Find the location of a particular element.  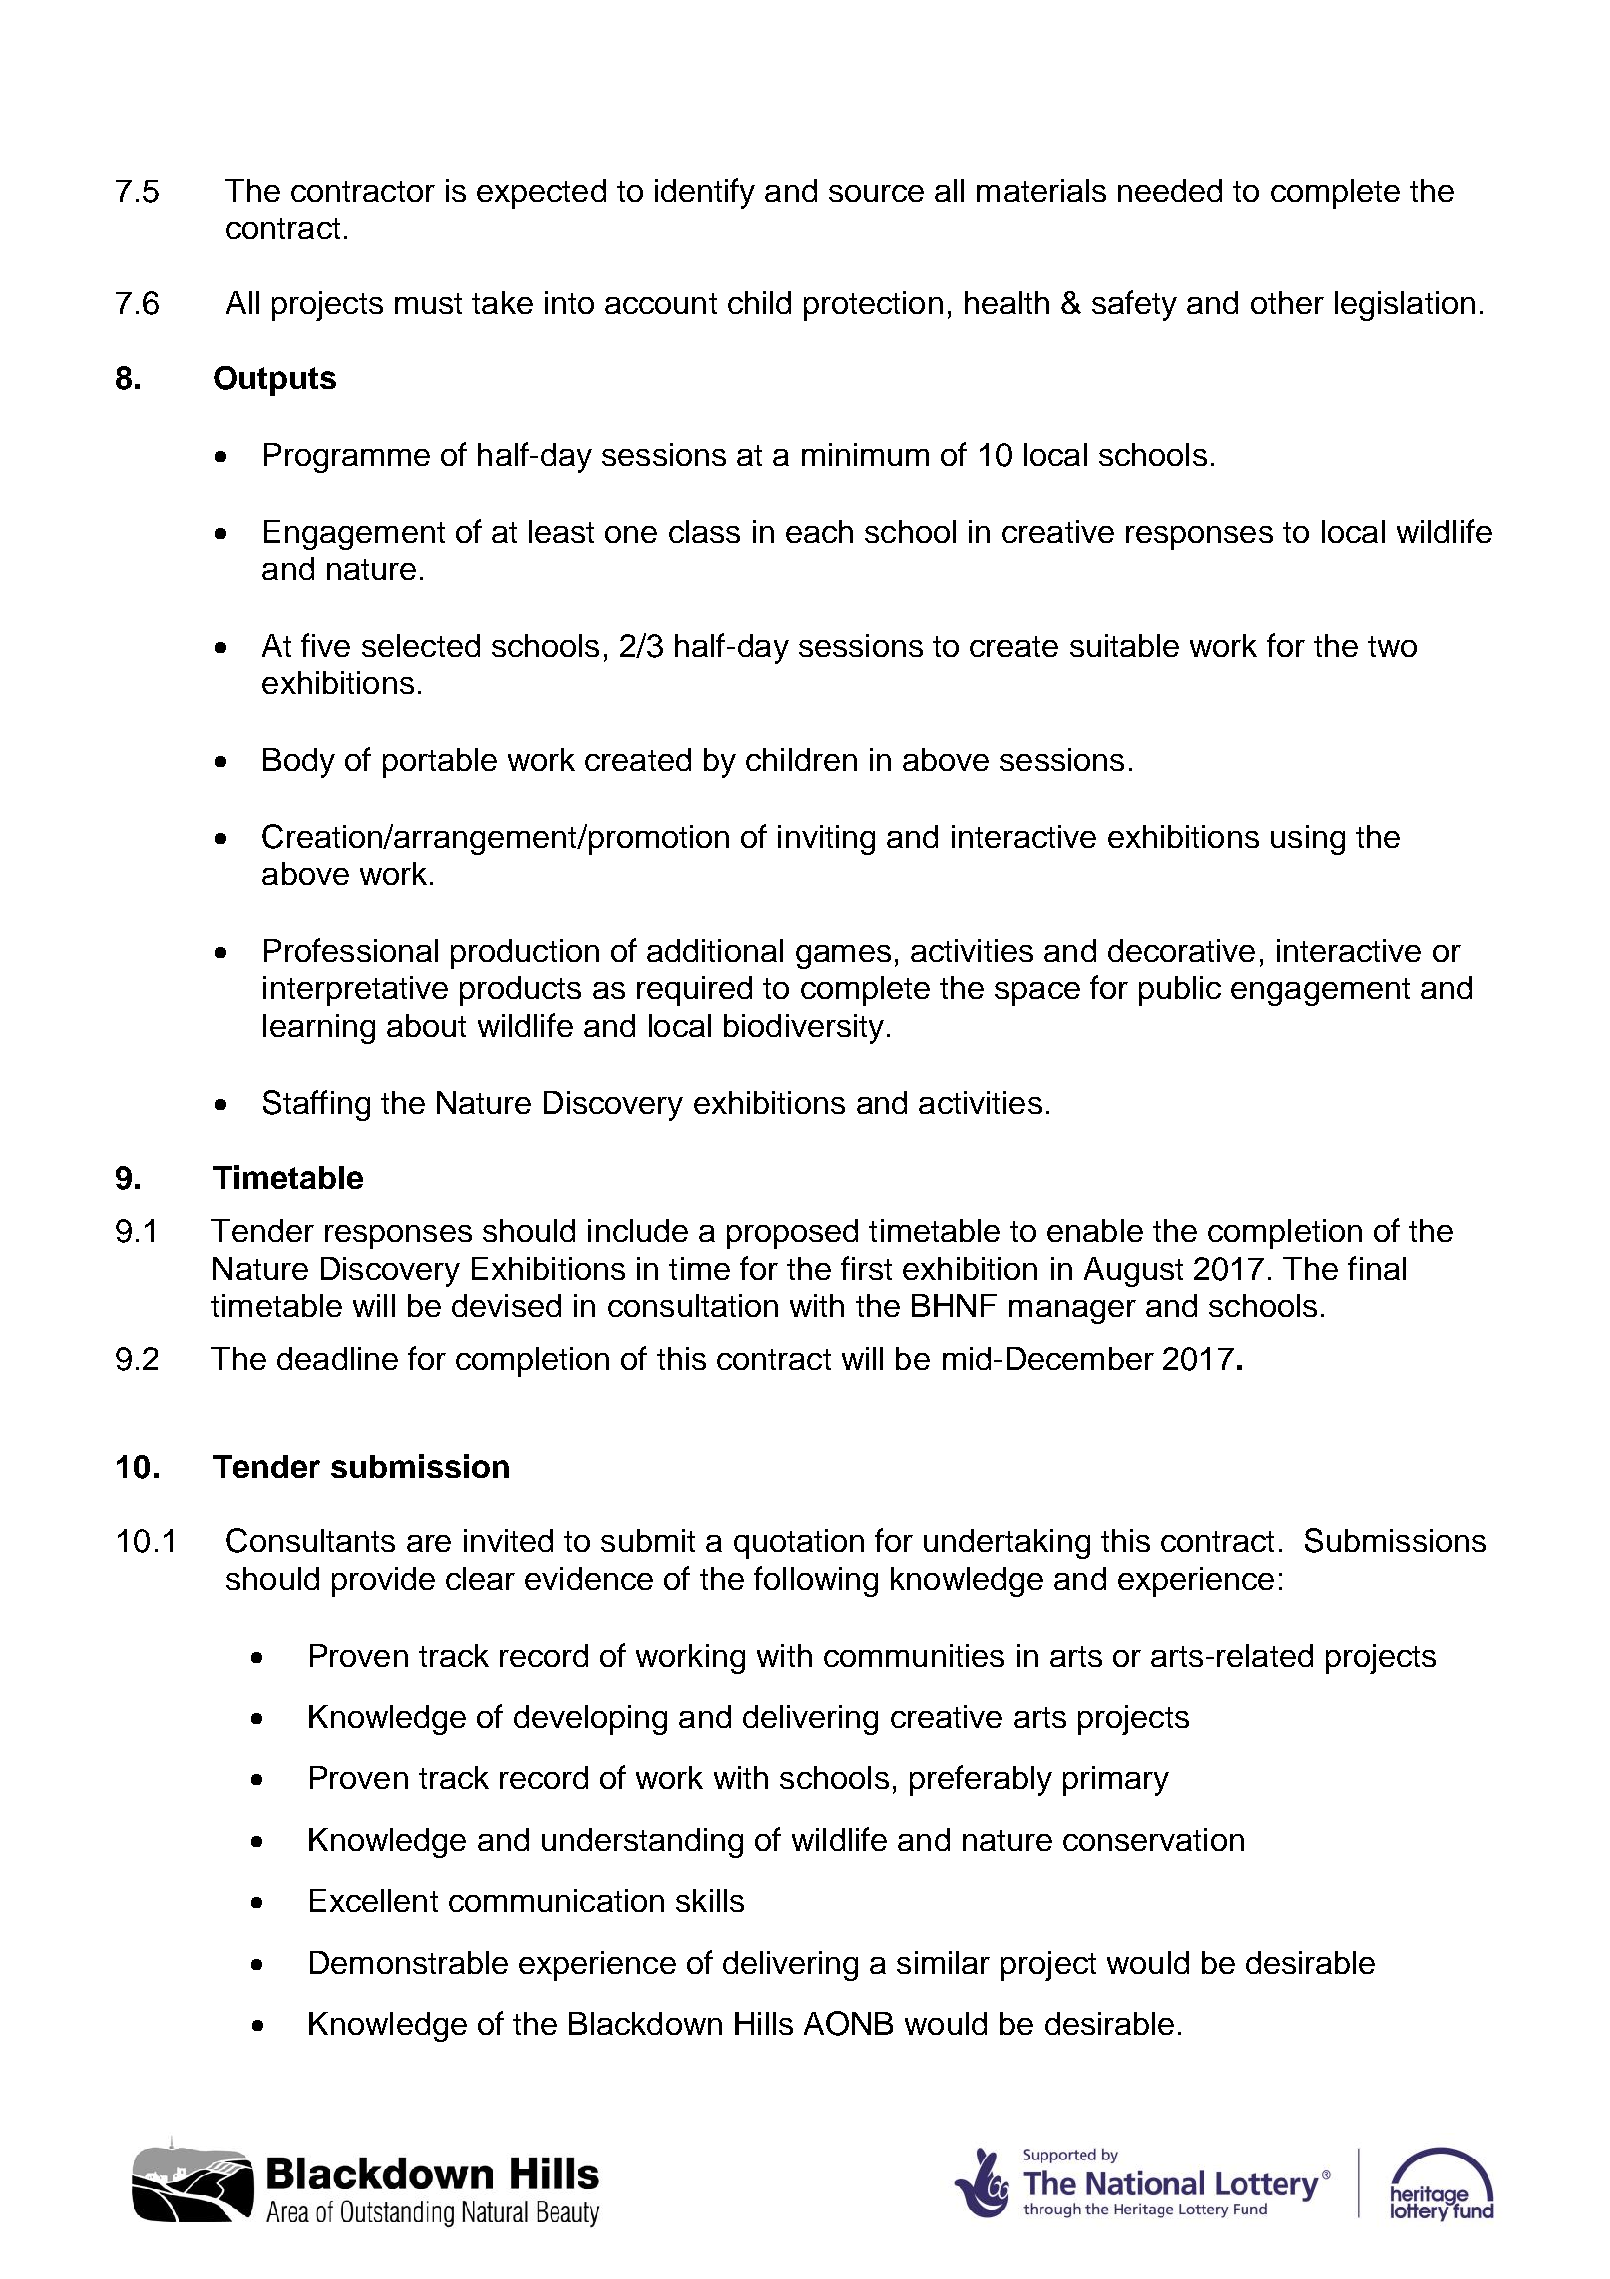

using is located at coordinates (1308, 840).
